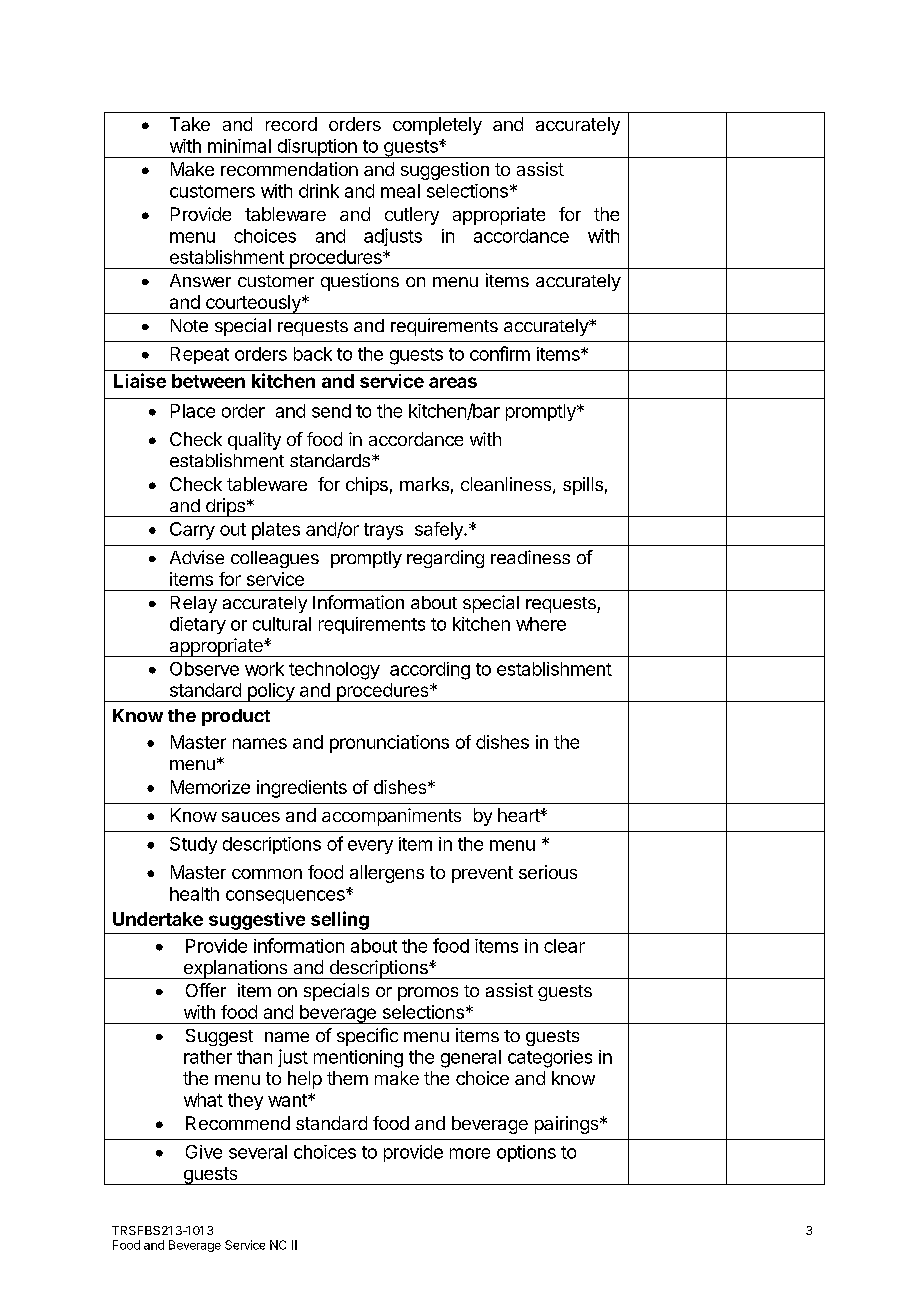 The height and width of the page is (1308, 924). What do you see at coordinates (194, 894) in the page?
I see `health` at bounding box center [194, 894].
